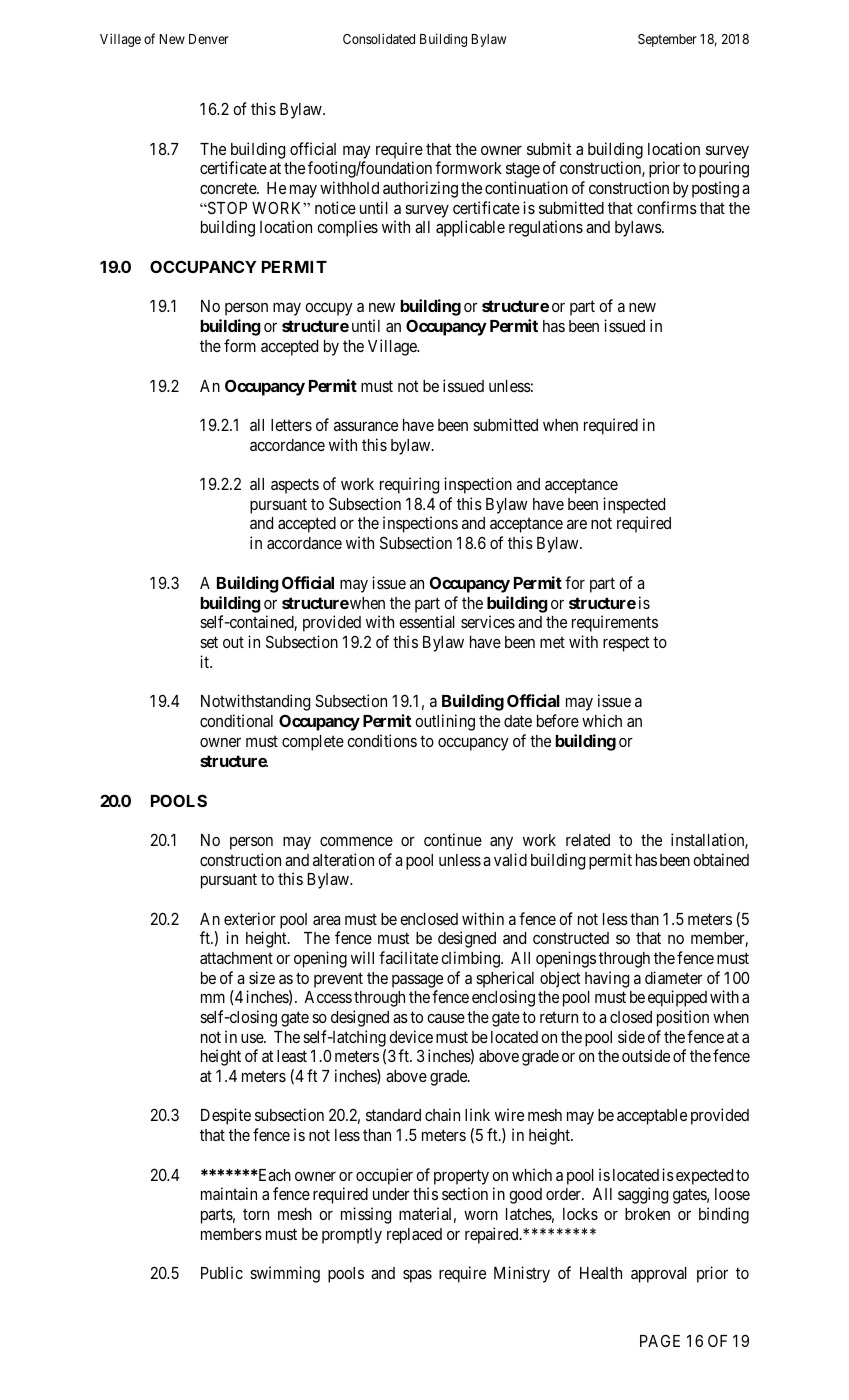 The image size is (849, 1400). Describe the element at coordinates (677, 998) in the screenshot. I see `equipped` at that location.
